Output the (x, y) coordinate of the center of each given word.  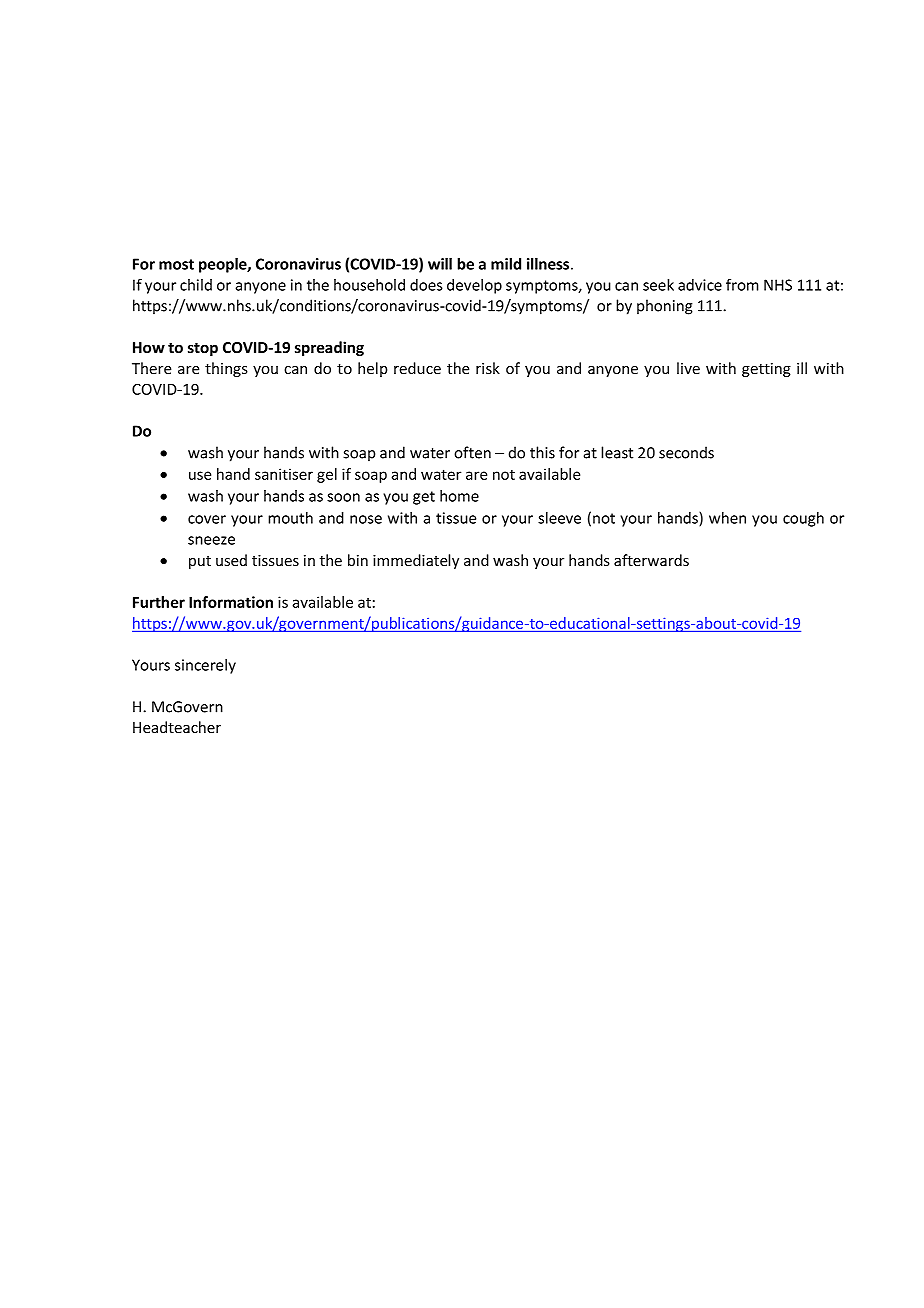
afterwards (651, 560)
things (226, 369)
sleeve (559, 518)
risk (488, 368)
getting (766, 370)
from (742, 284)
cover (207, 519)
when (727, 518)
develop (474, 286)
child (196, 285)
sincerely (205, 666)
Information (231, 602)
